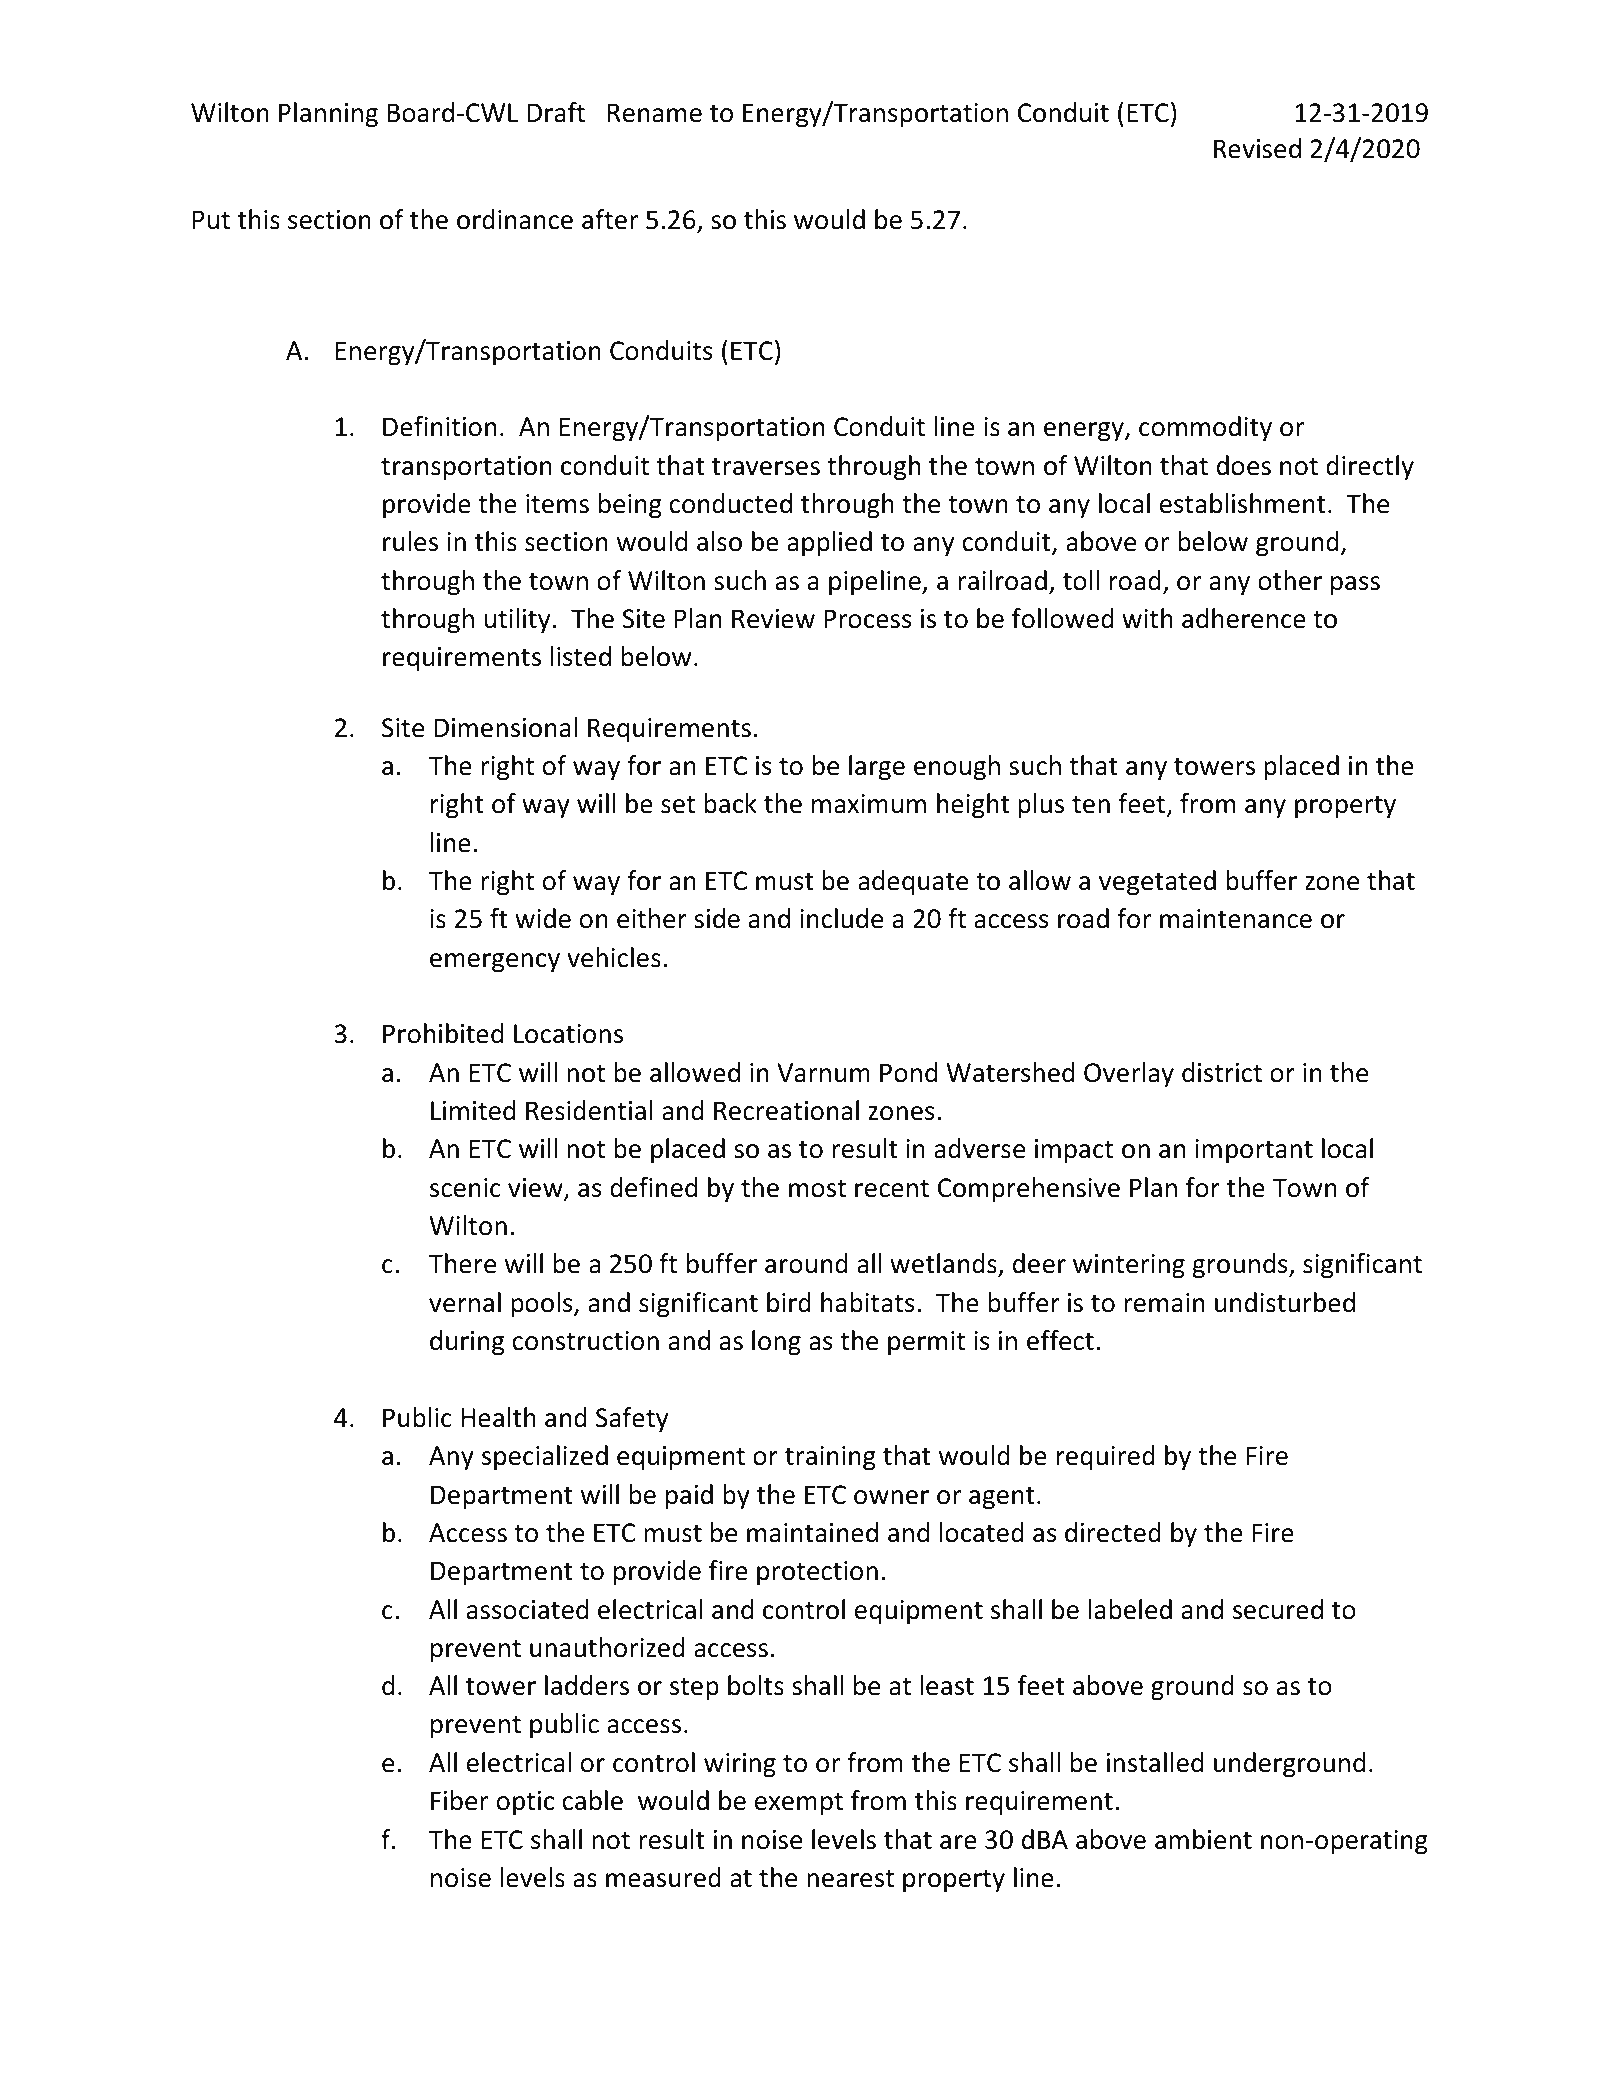 This screenshot has width=1620, height=2096. What do you see at coordinates (1257, 148) in the screenshot?
I see `Revised` at bounding box center [1257, 148].
